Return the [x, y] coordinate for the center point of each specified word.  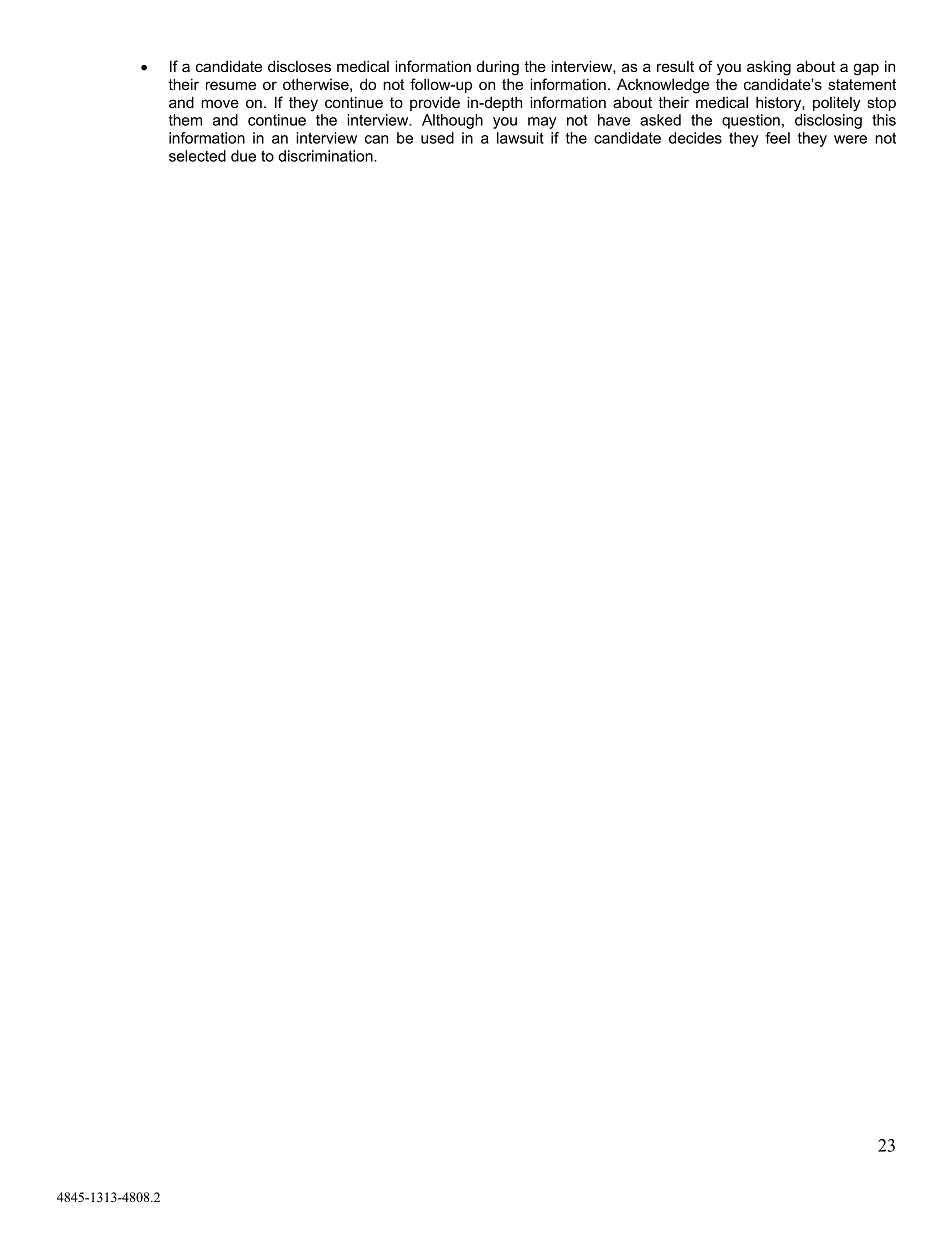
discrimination [326, 156]
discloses [299, 66]
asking [769, 68]
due [243, 156]
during [498, 68]
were [850, 139]
